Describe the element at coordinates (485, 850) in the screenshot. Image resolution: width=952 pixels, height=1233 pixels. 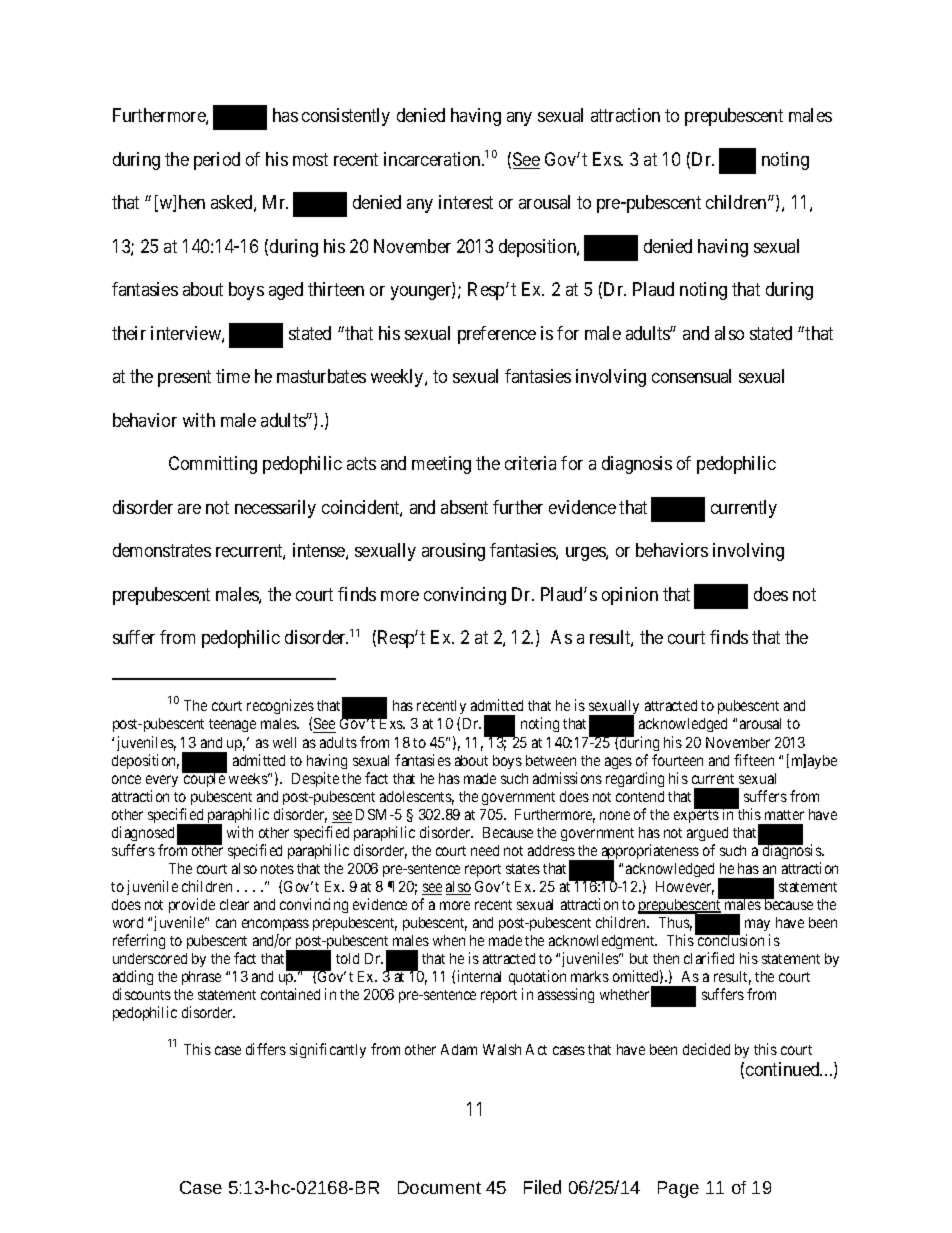
I see `need` at that location.
